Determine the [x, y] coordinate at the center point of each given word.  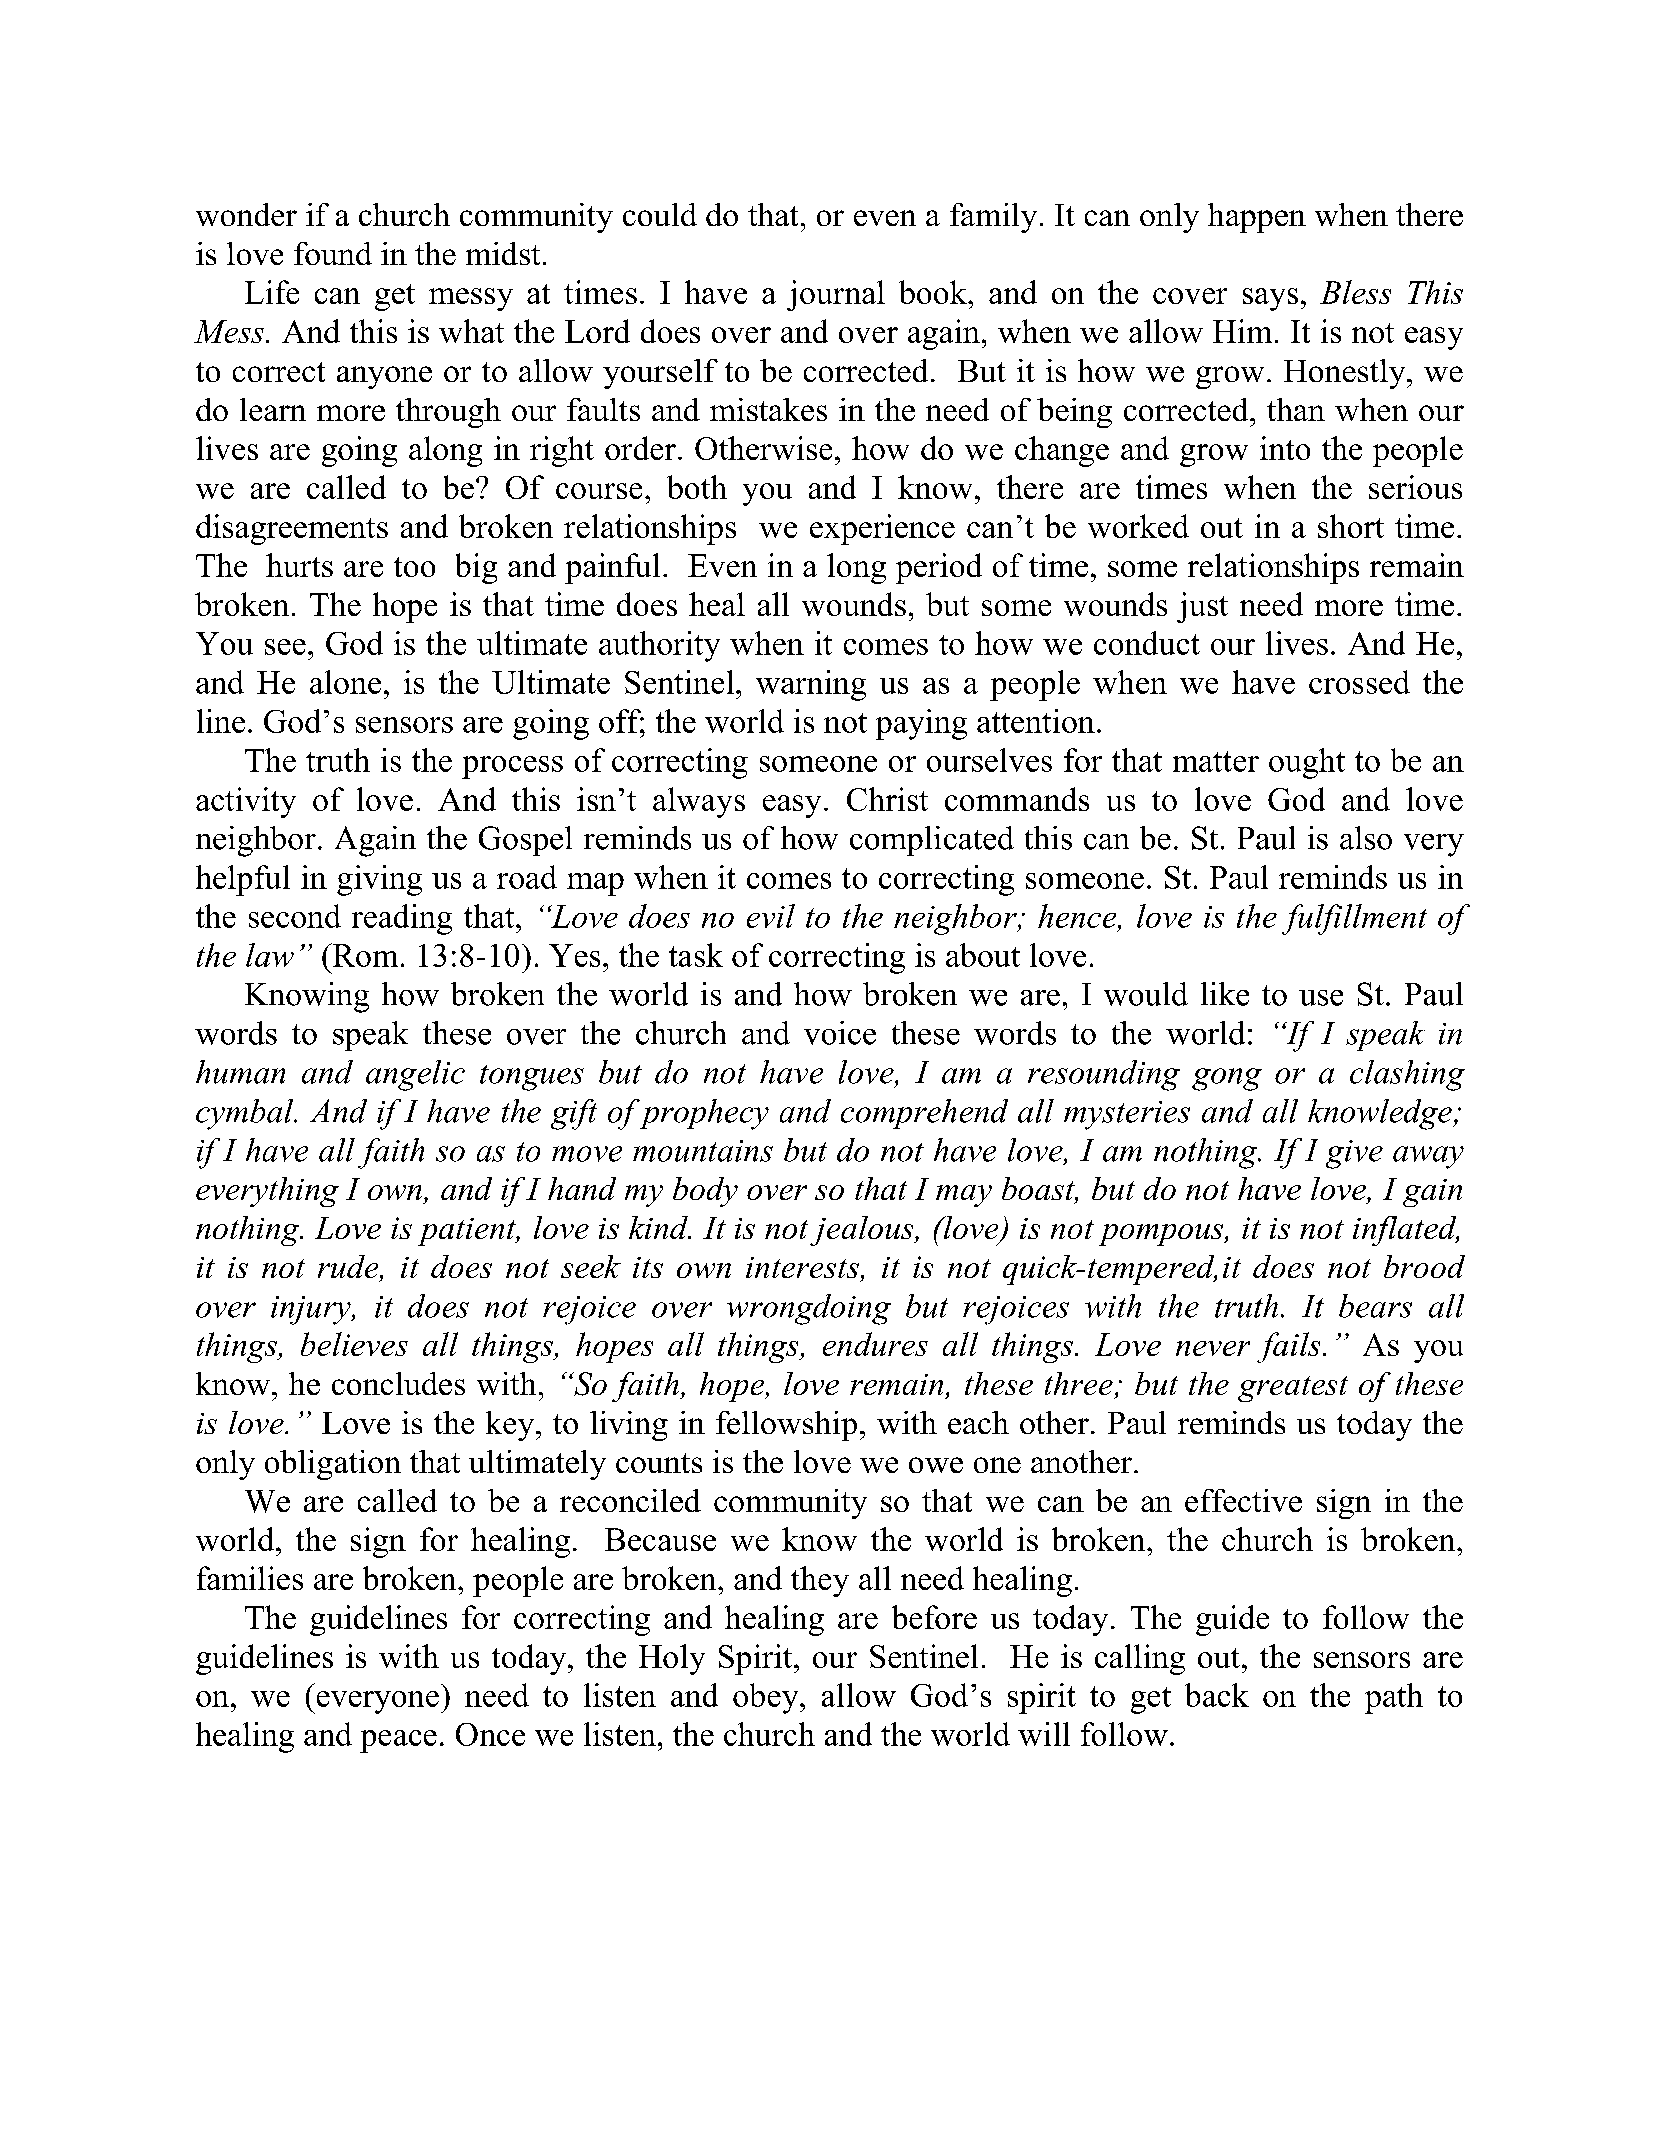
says [1270, 299]
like [1225, 994]
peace [398, 1741]
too [414, 567]
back [1217, 1695]
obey [767, 1698]
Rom [364, 955]
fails [1288, 1347]
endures [875, 1344]
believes [354, 1344]
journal [836, 295]
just [1202, 607]
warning [811, 685]
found [333, 253]
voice [840, 1033]
